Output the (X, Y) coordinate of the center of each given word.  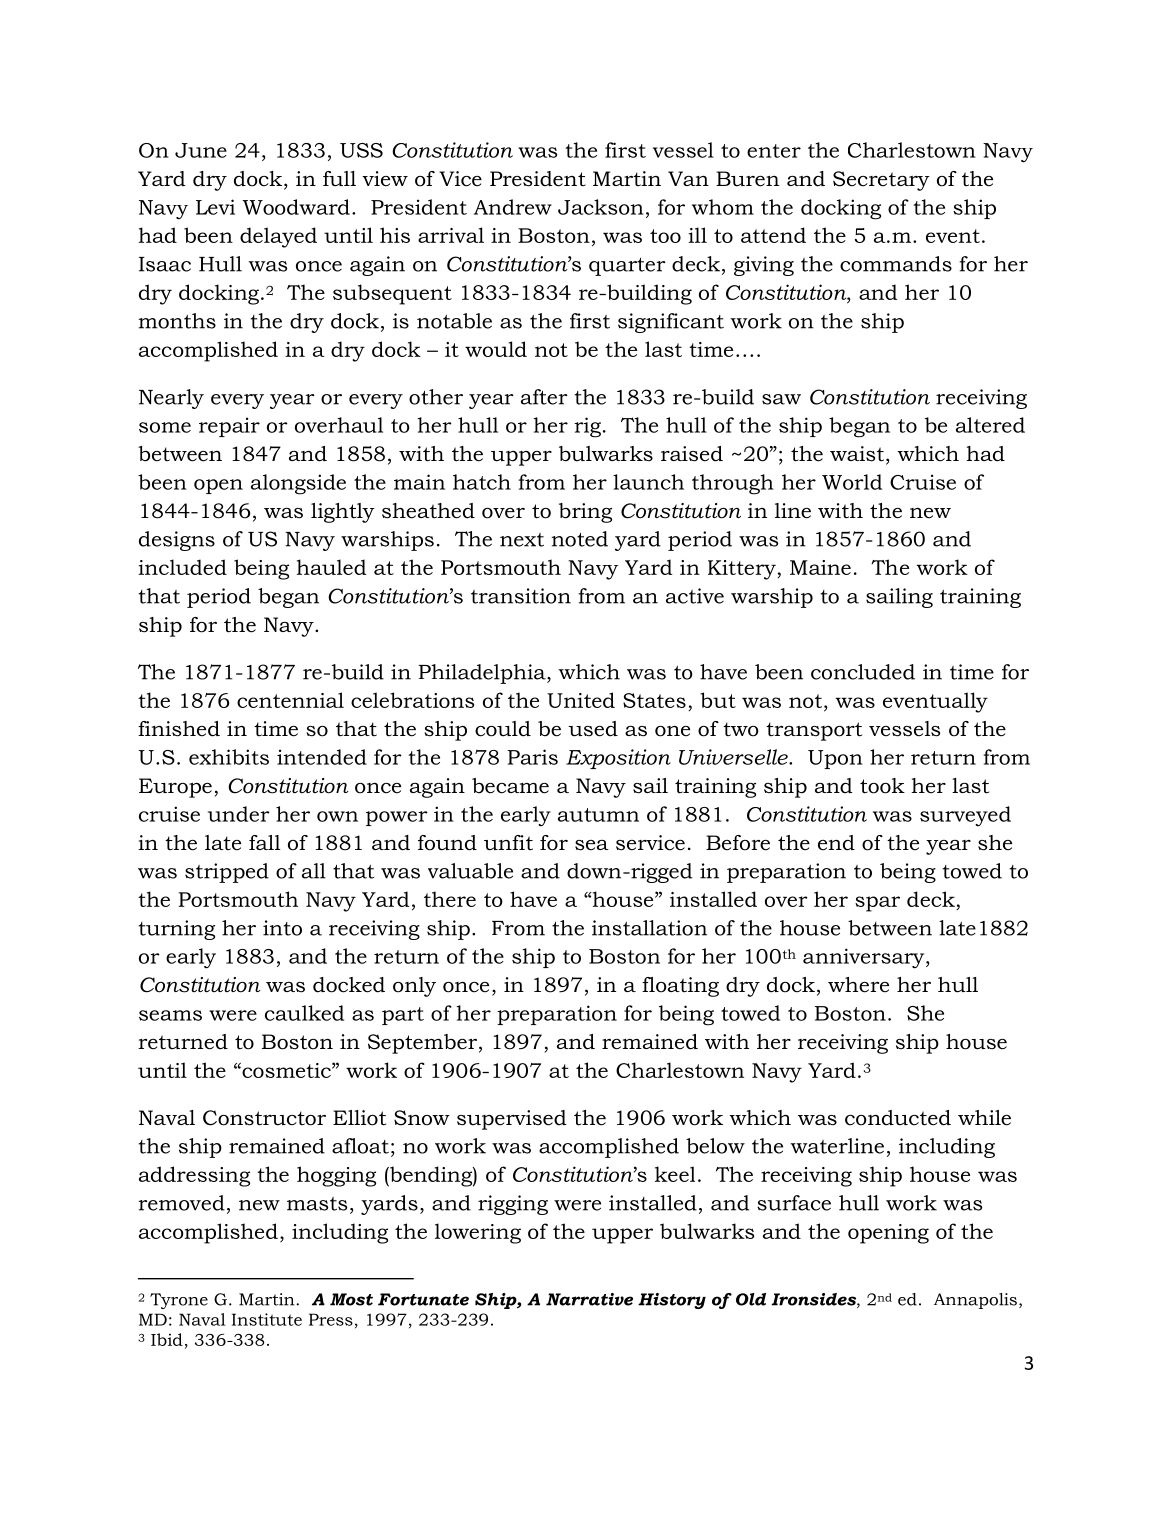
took (882, 786)
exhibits (229, 757)
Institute (267, 1319)
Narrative (589, 1299)
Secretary (881, 181)
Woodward (296, 207)
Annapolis (975, 1301)
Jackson (601, 207)
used (593, 729)
